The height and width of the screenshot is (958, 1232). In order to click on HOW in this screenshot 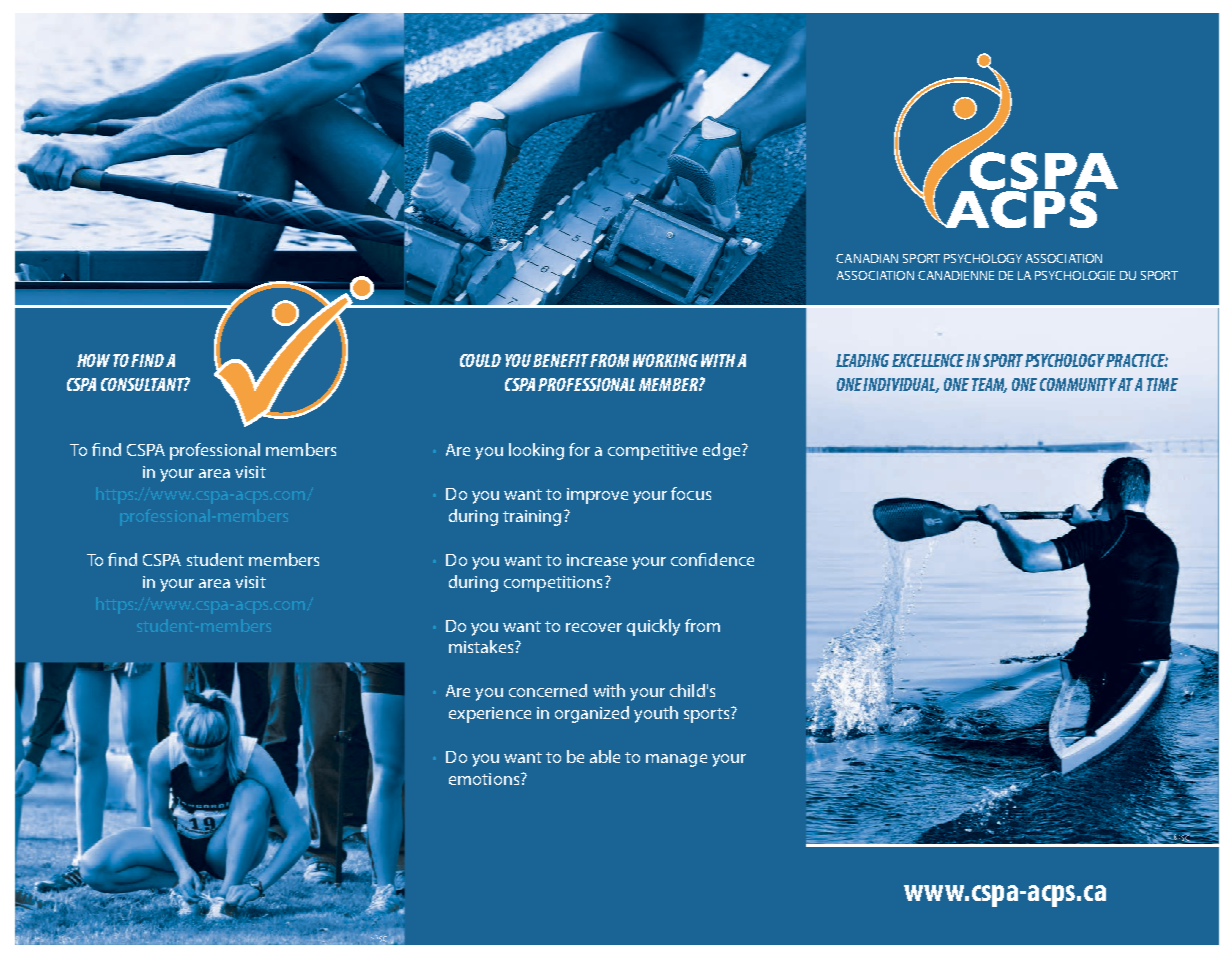, I will do `click(93, 360)`.
